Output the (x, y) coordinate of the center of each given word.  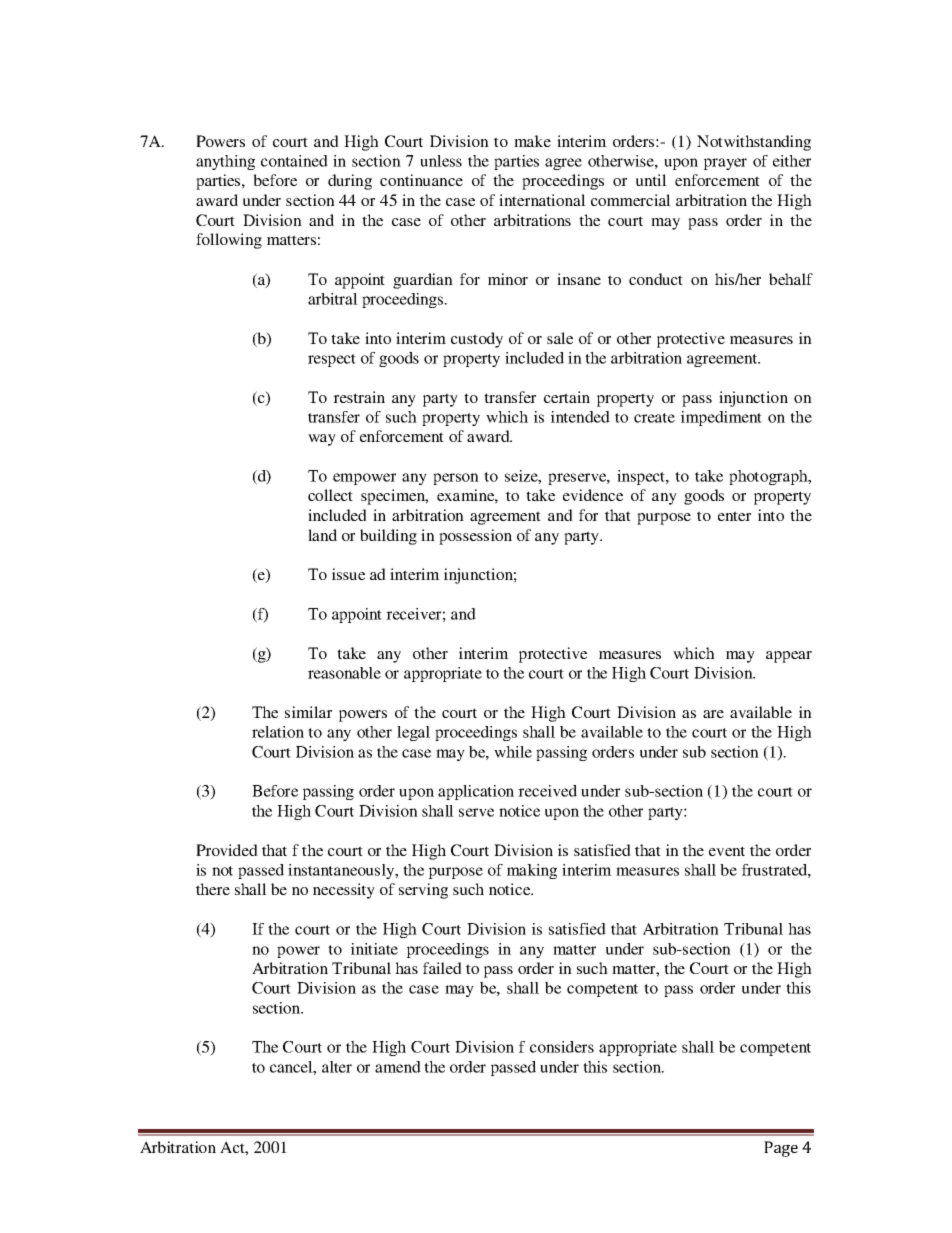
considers (562, 1047)
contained (294, 161)
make (532, 141)
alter (337, 1067)
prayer (725, 164)
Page (781, 1149)
